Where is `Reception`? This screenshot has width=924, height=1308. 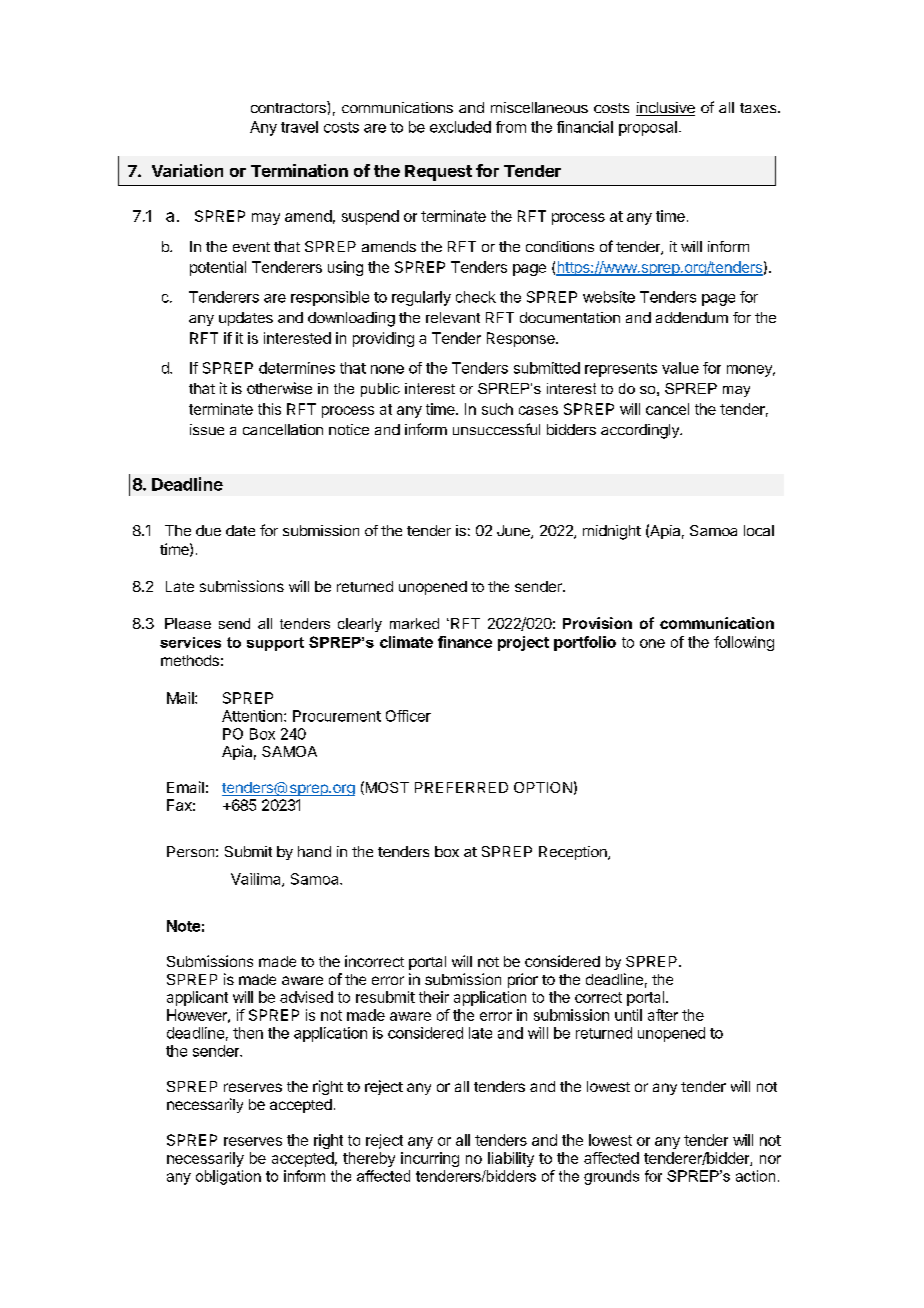 Reception is located at coordinates (574, 853).
